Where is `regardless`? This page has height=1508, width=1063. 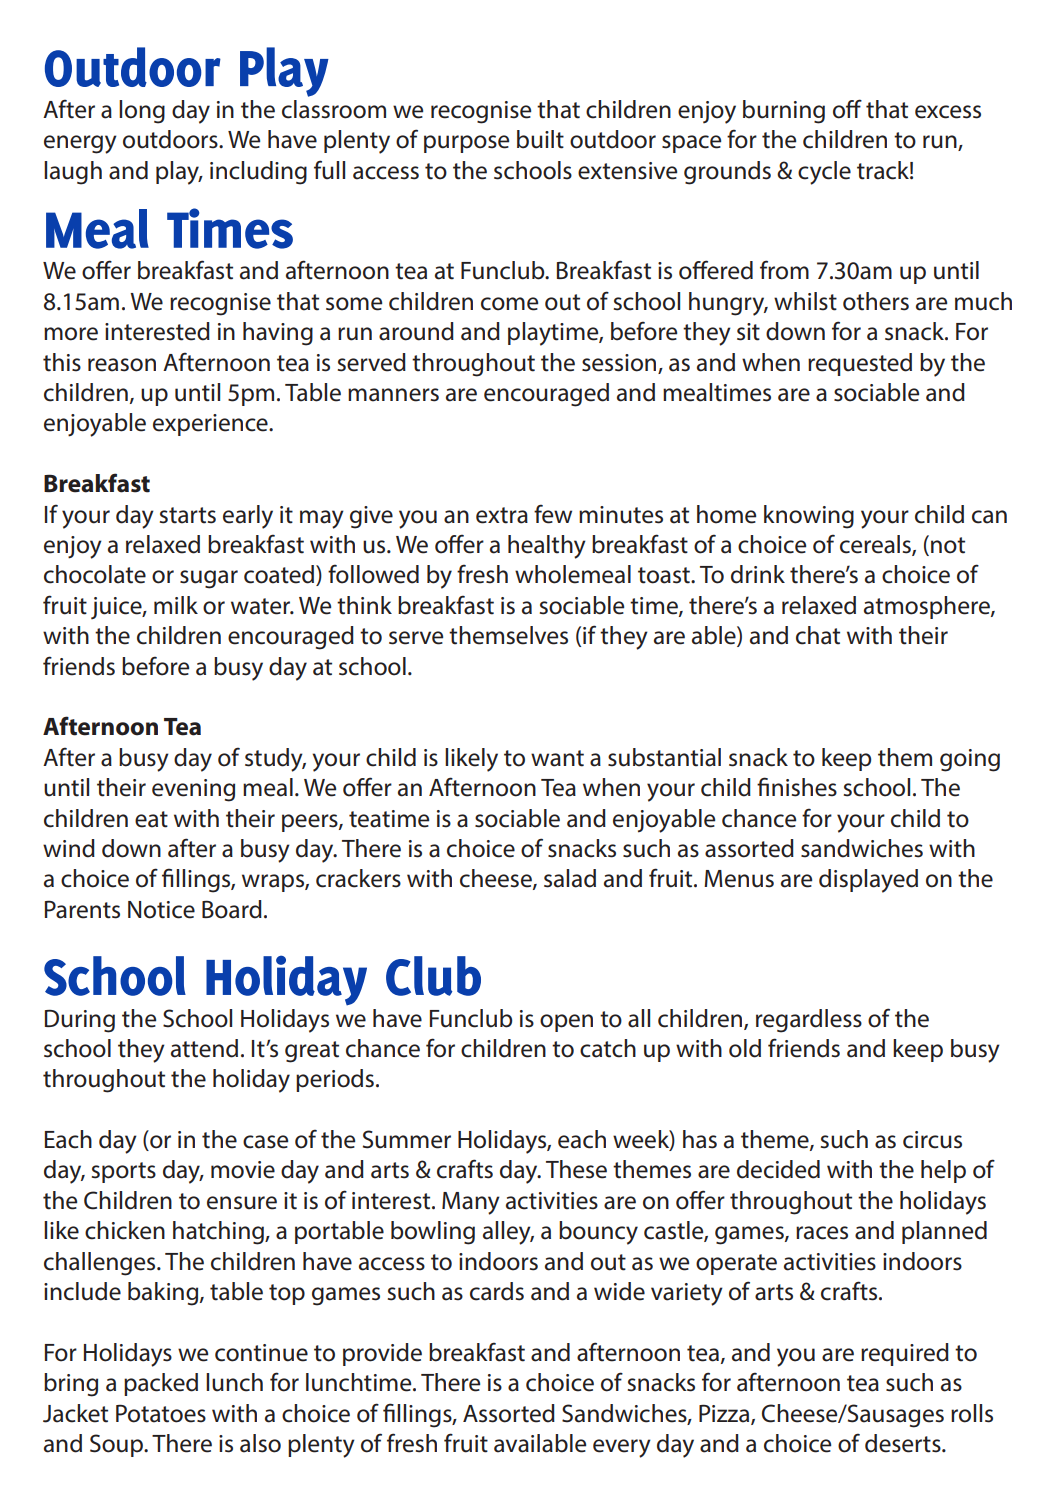
regardless is located at coordinates (809, 1021).
